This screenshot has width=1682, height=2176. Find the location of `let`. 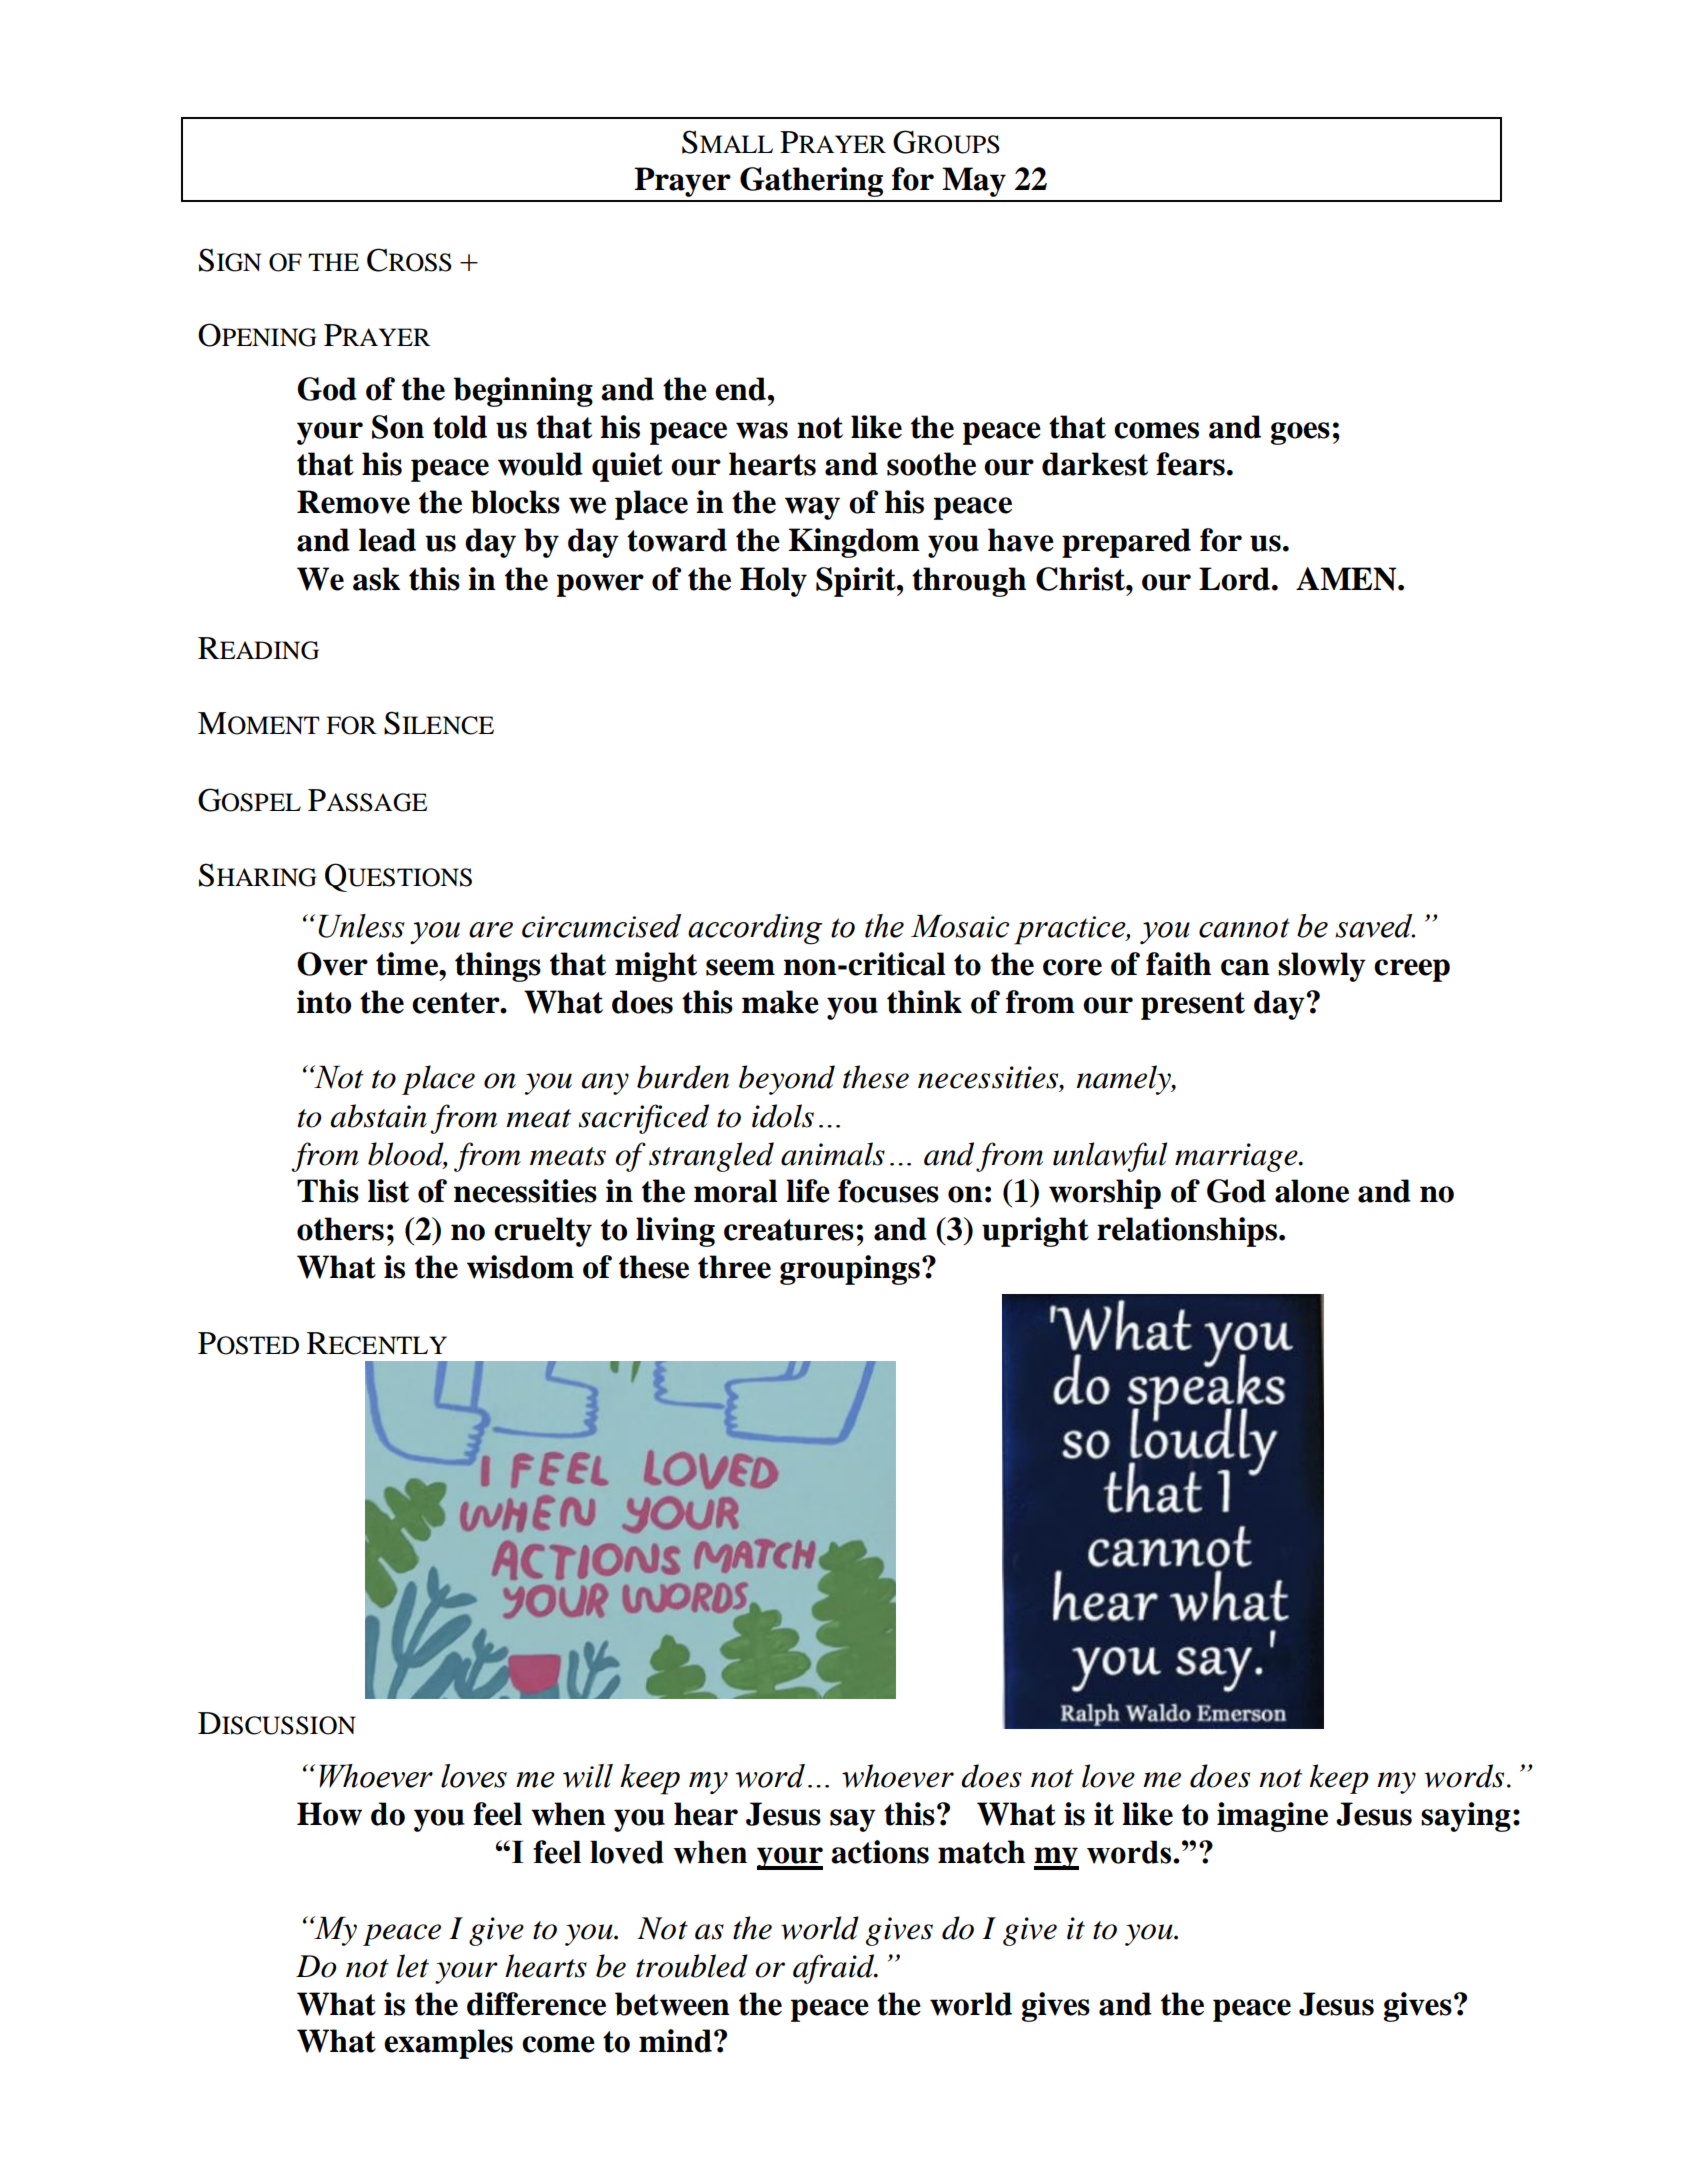

let is located at coordinates (413, 1966).
